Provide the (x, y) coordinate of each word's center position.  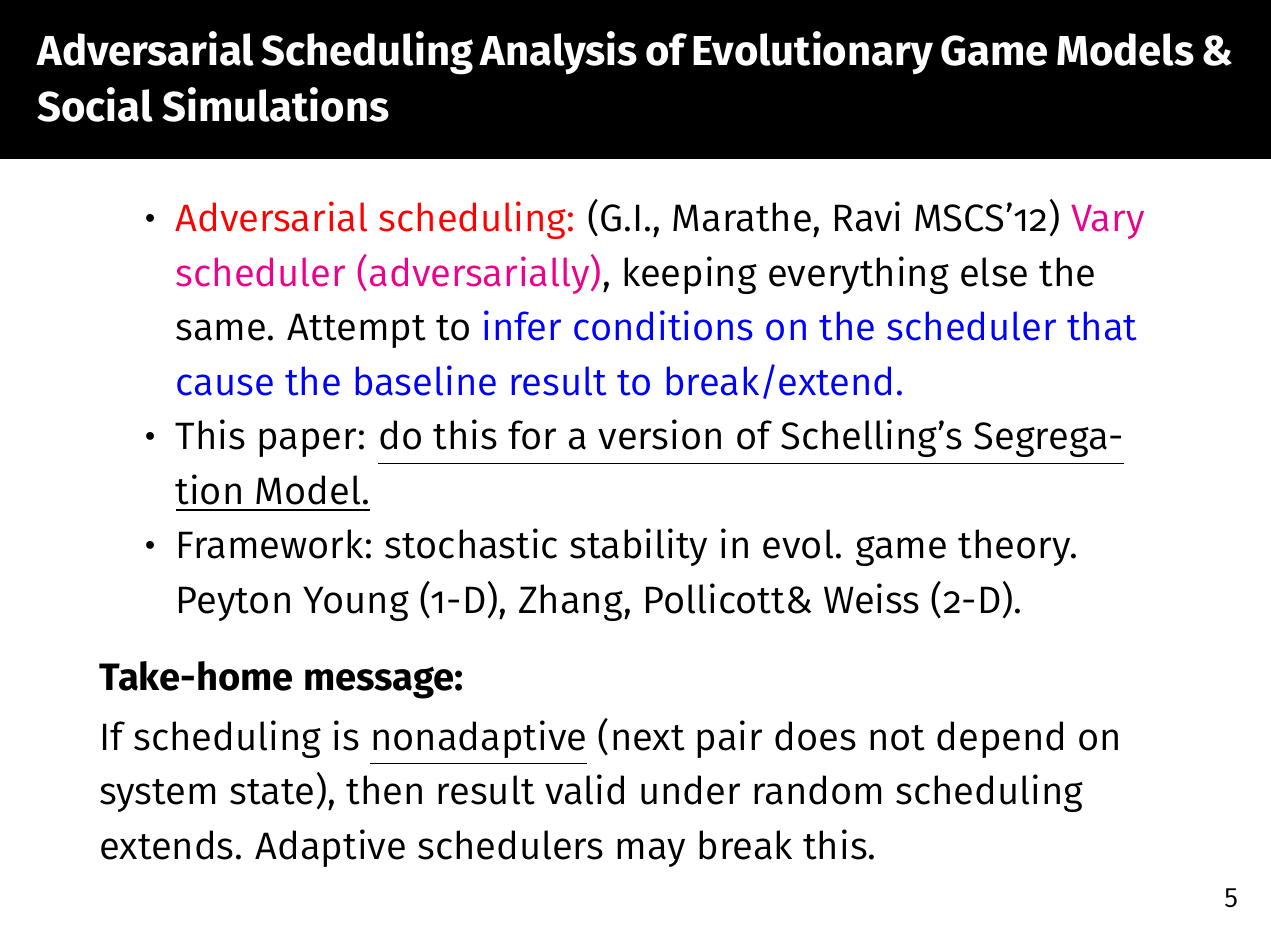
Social (95, 104)
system (157, 795)
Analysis (558, 52)
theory (1015, 547)
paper (307, 442)
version (659, 434)
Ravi (867, 216)
